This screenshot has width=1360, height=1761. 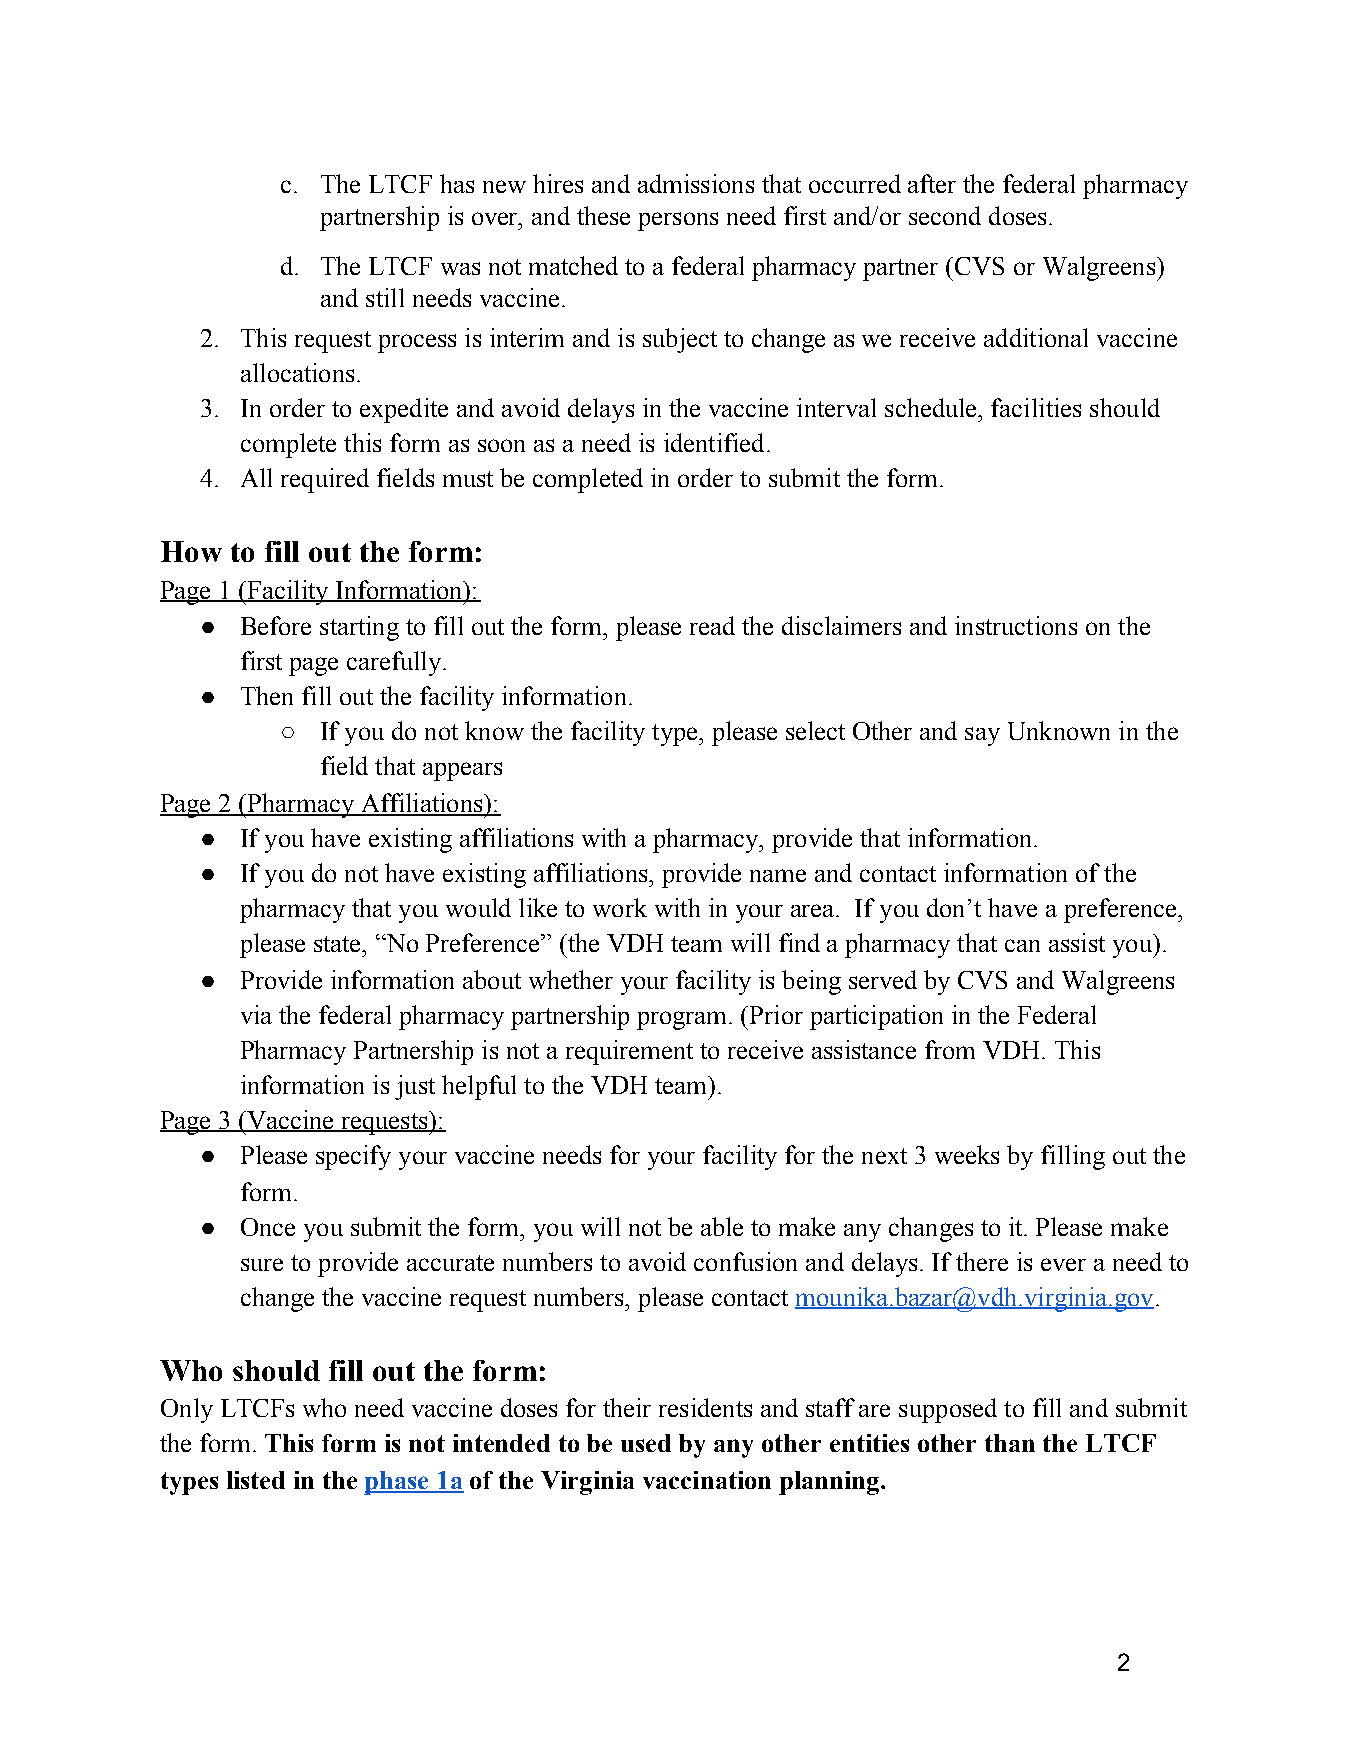 I want to click on used, so click(x=646, y=1443).
